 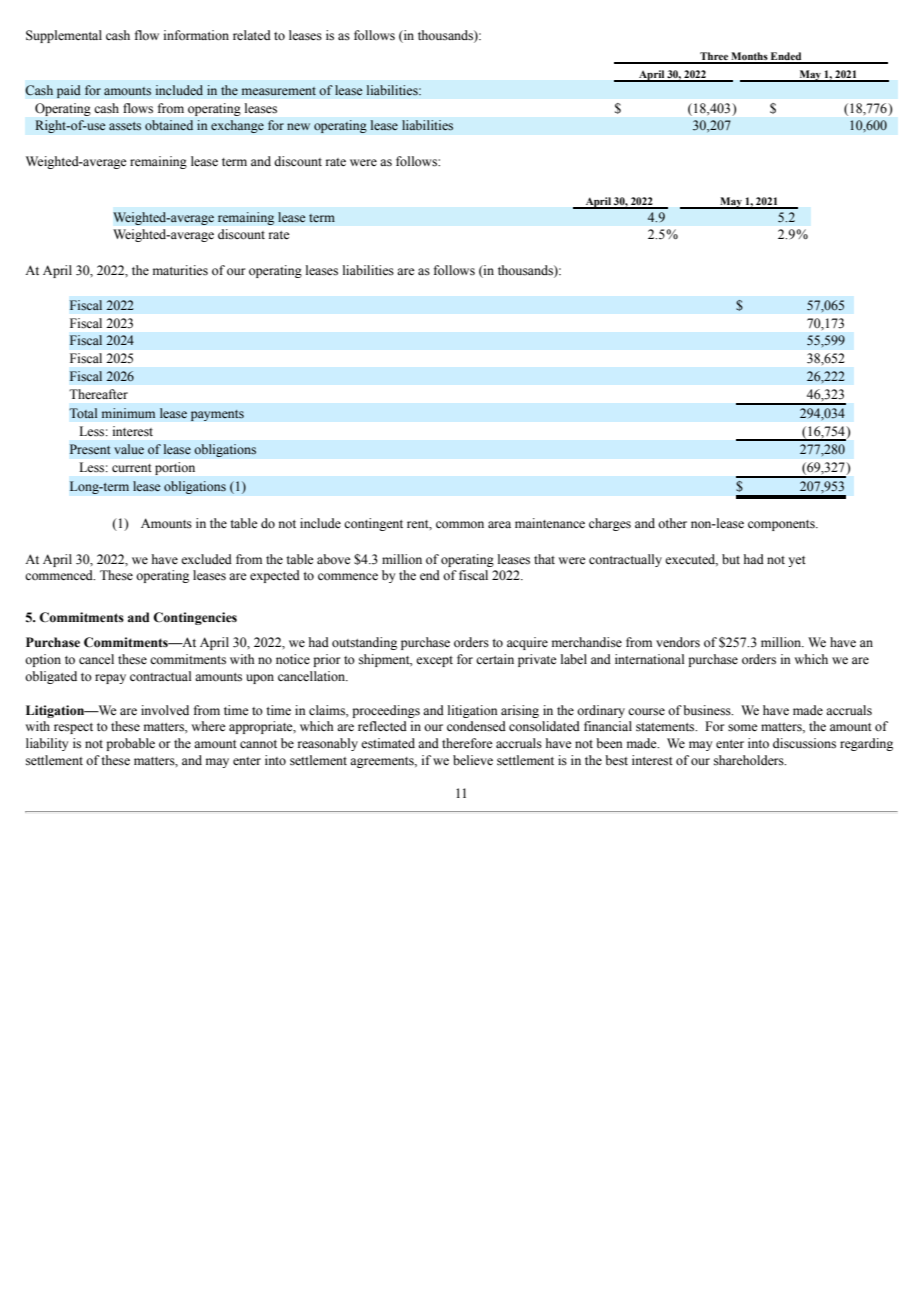 I want to click on that, so click(x=544, y=559).
